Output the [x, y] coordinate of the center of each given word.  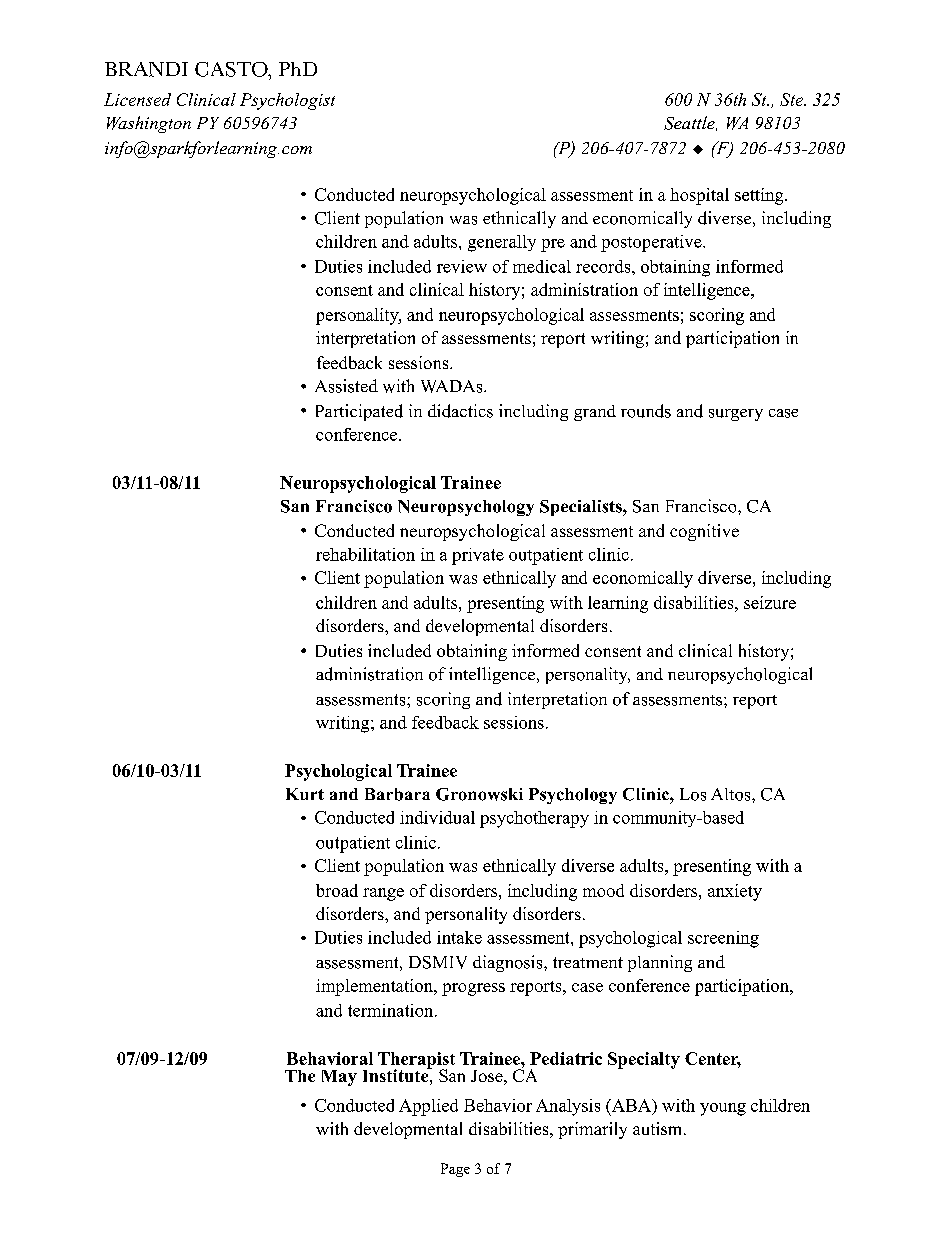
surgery [736, 415]
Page [455, 1170]
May [339, 1078]
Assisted [346, 386]
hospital [699, 196]
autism [659, 1128]
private [478, 556]
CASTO [232, 69]
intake [459, 937]
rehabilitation [365, 554]
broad [337, 890]
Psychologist [287, 101]
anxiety [735, 892]
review [462, 266]
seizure [770, 602]
